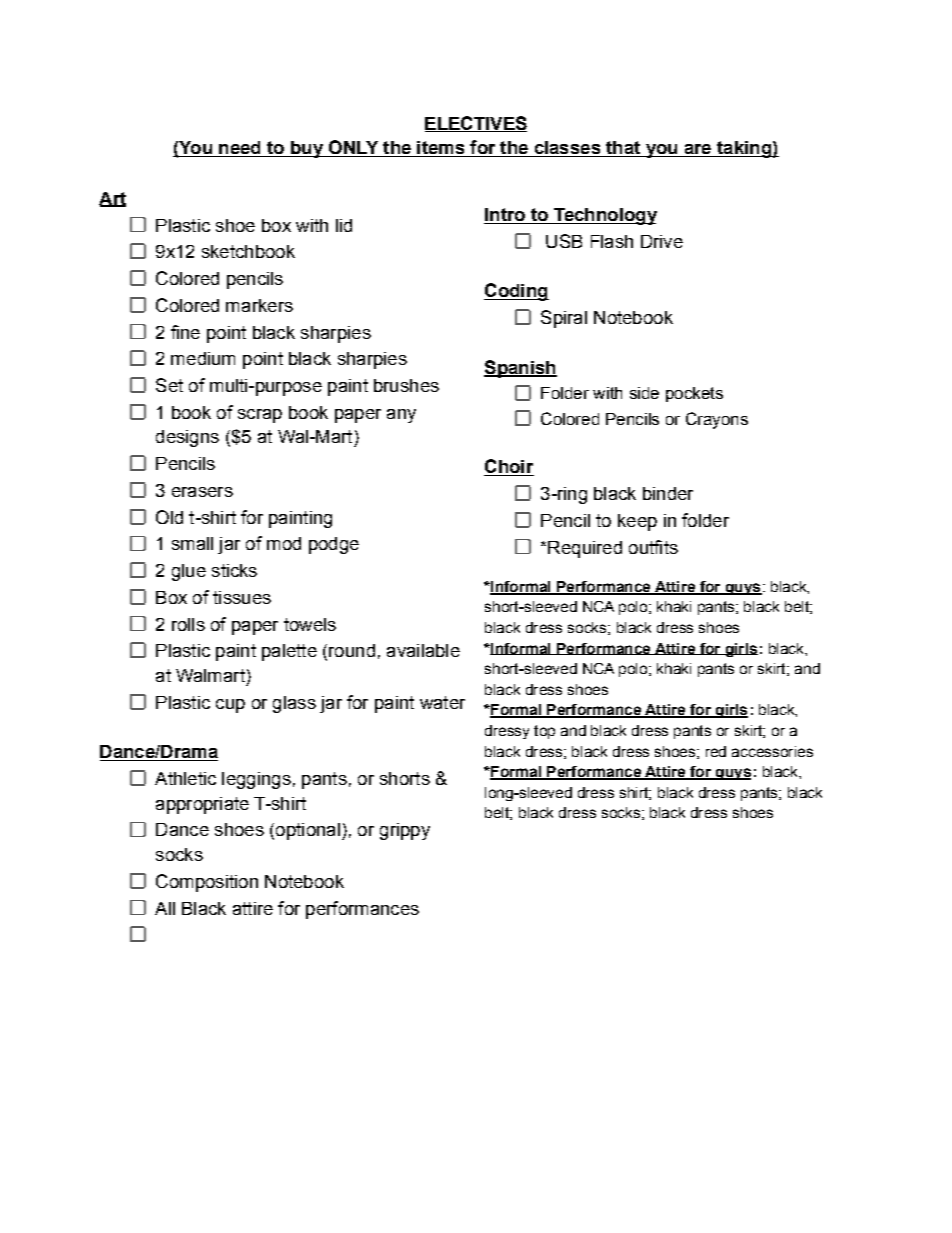 The image size is (952, 1233). What do you see at coordinates (240, 149) in the page?
I see `need` at bounding box center [240, 149].
